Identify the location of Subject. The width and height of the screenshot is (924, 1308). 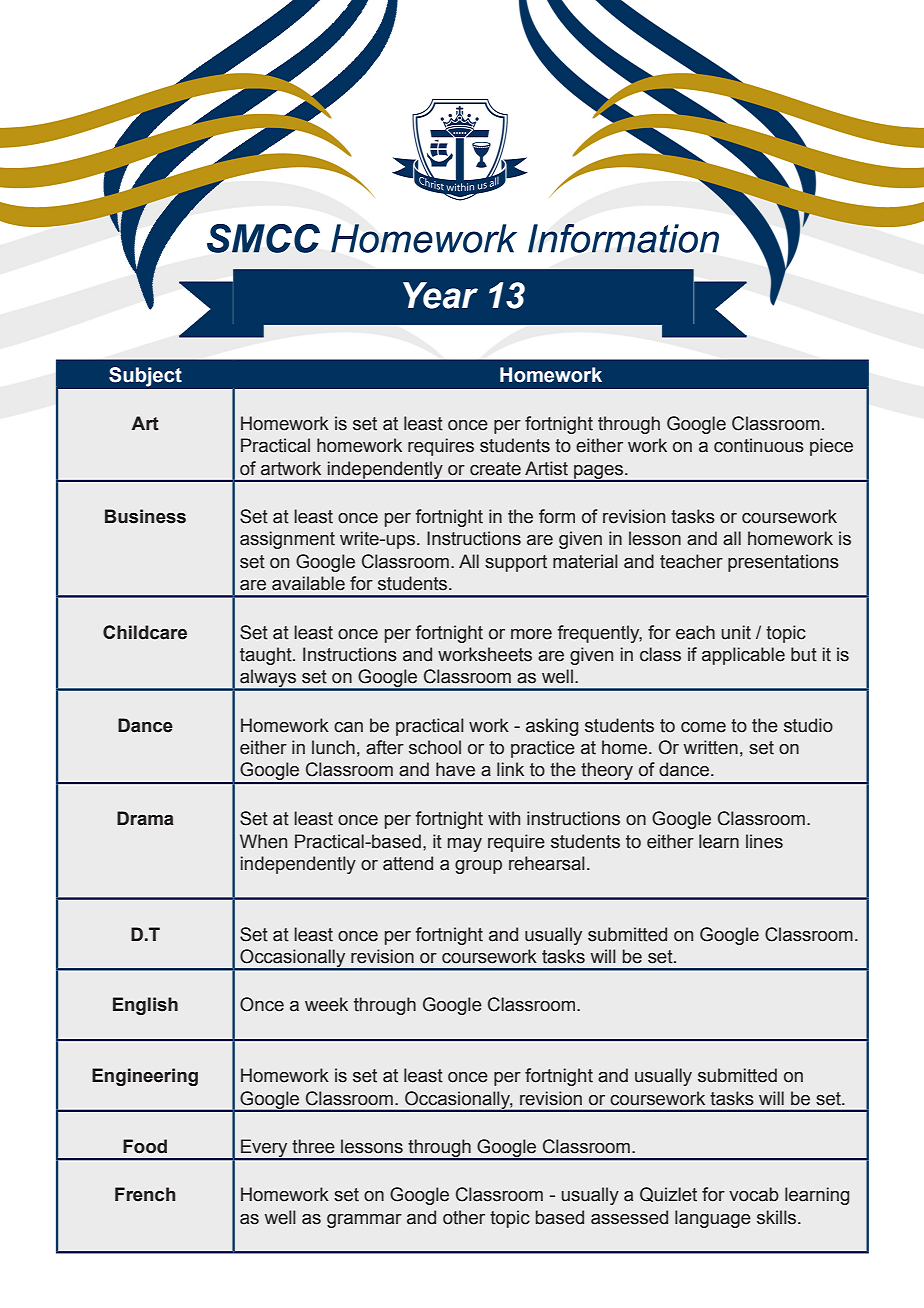
(145, 377).
